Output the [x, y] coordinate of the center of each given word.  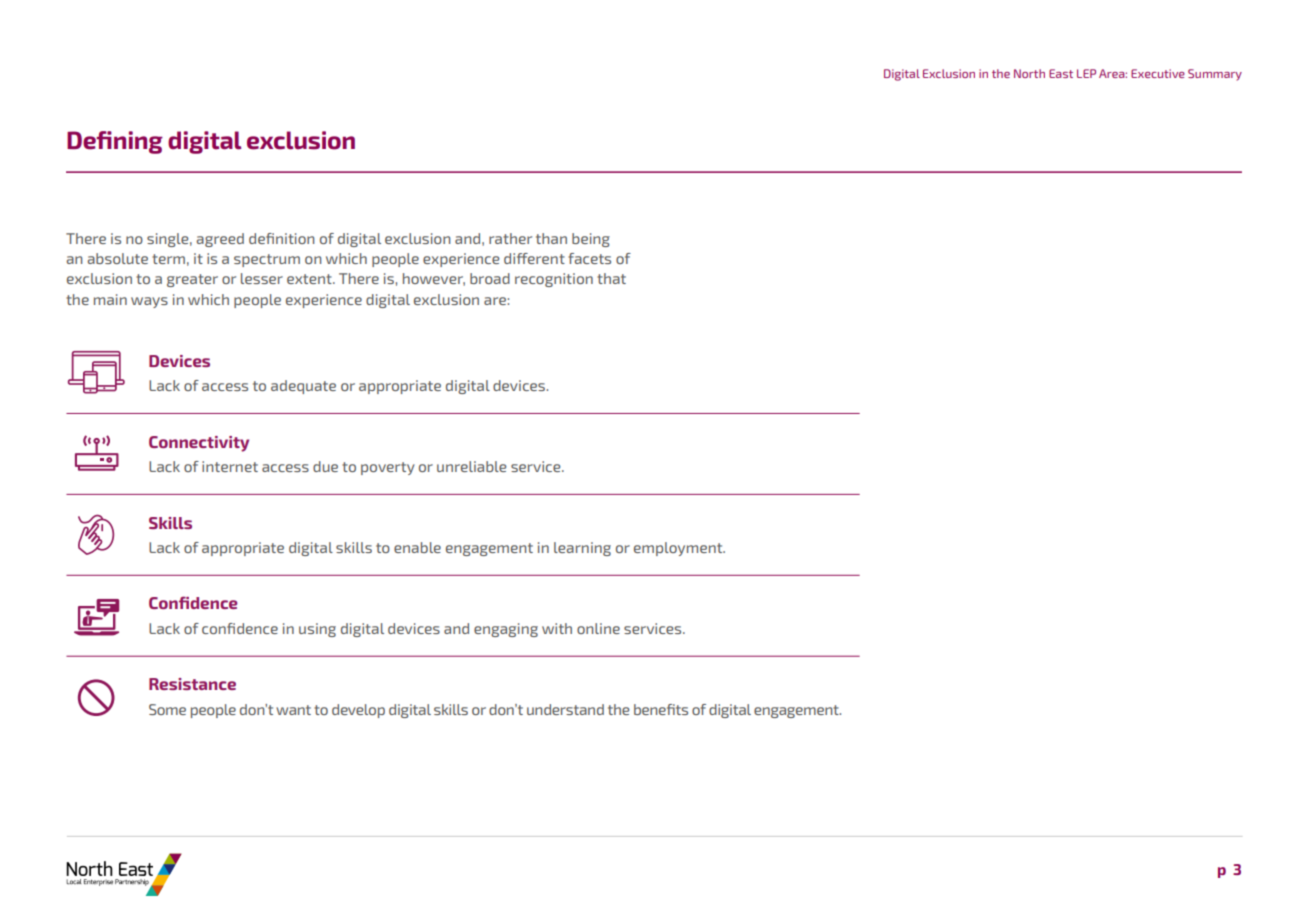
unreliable [471, 466]
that [611, 278]
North [1029, 73]
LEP [1086, 73]
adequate [303, 387]
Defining [115, 142]
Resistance [192, 684]
